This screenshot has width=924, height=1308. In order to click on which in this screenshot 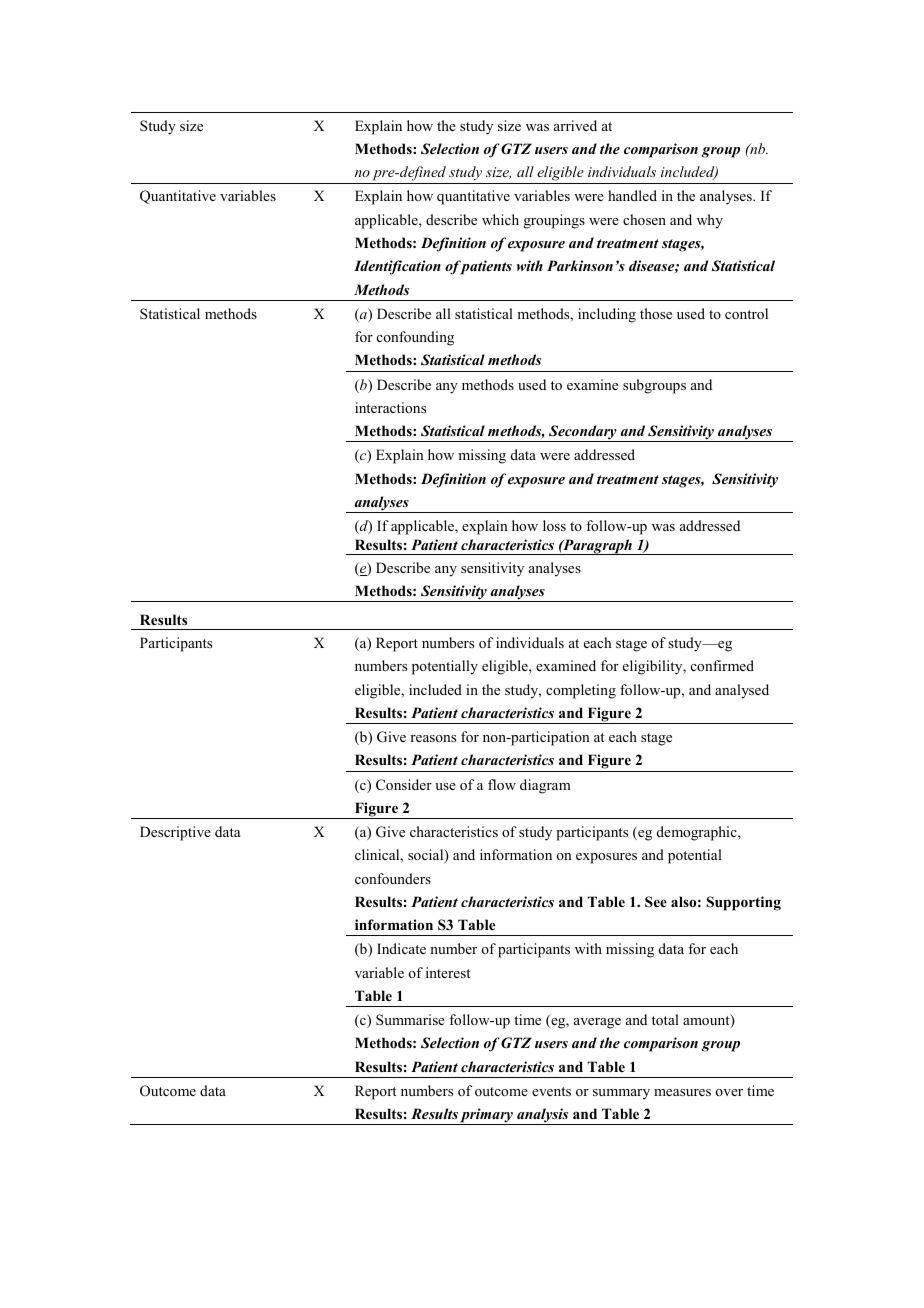, I will do `click(500, 219)`.
